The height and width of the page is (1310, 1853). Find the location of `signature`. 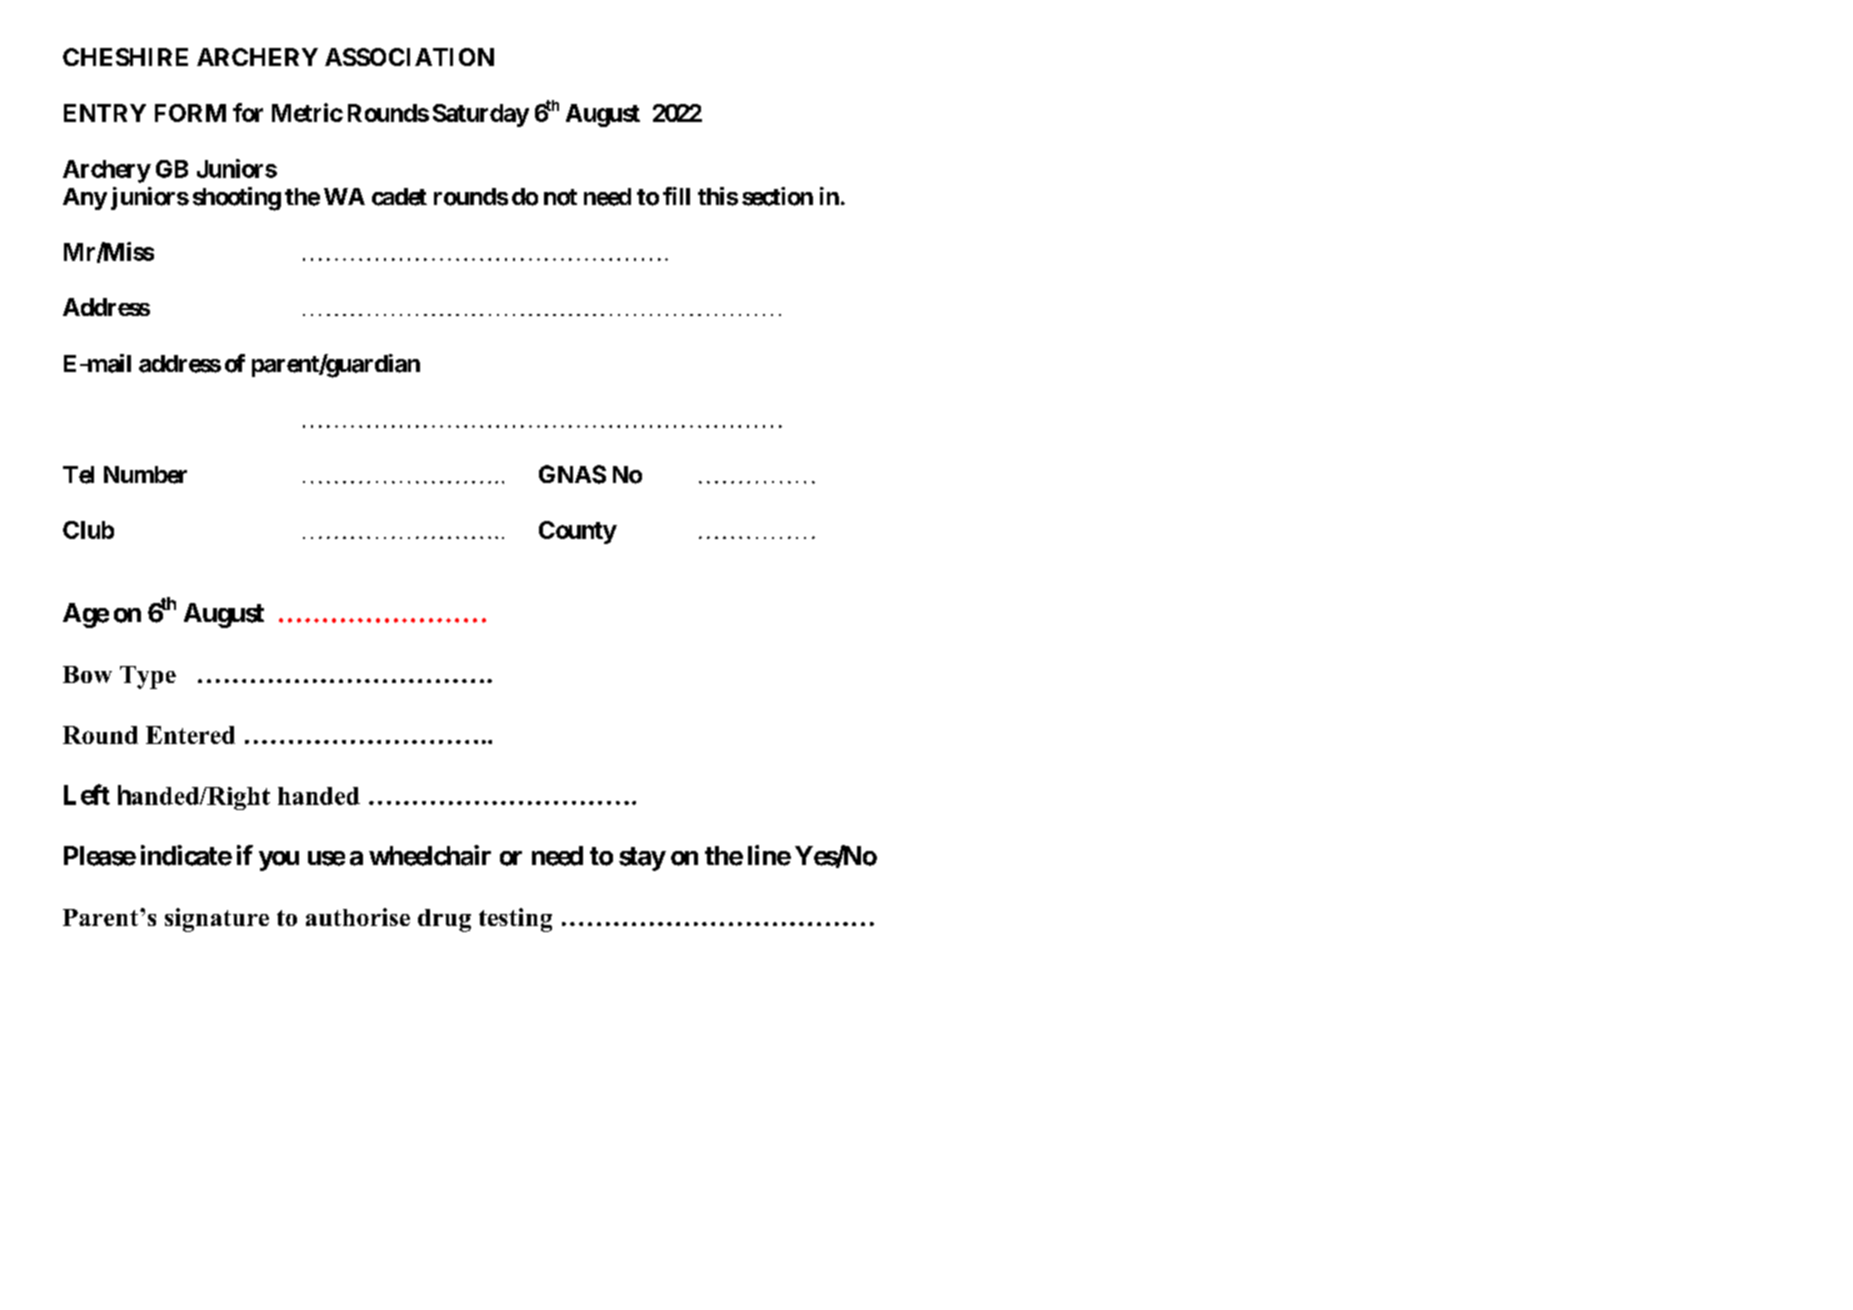

signature is located at coordinates (217, 920).
